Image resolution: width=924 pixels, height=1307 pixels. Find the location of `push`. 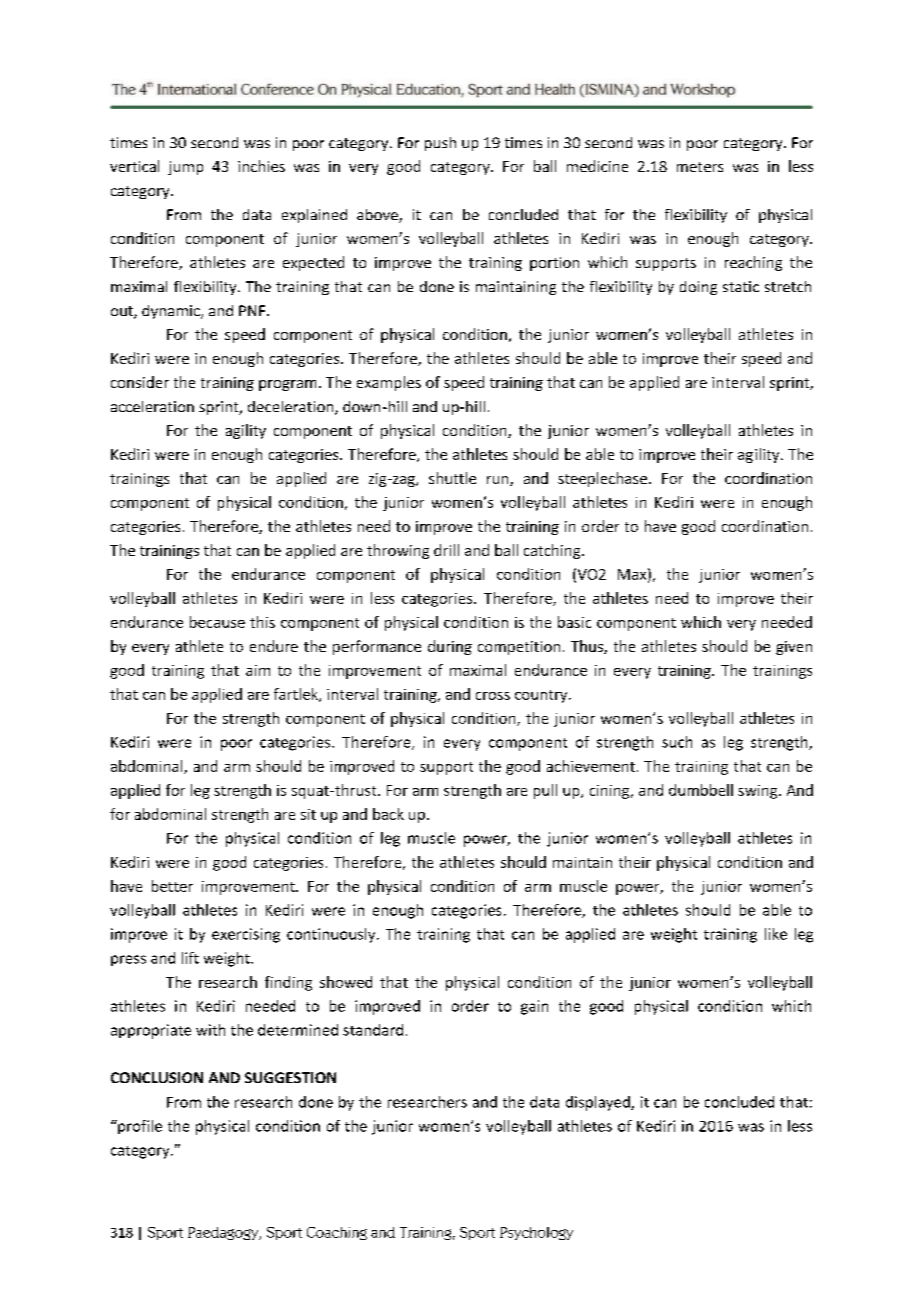

push is located at coordinates (440, 144).
